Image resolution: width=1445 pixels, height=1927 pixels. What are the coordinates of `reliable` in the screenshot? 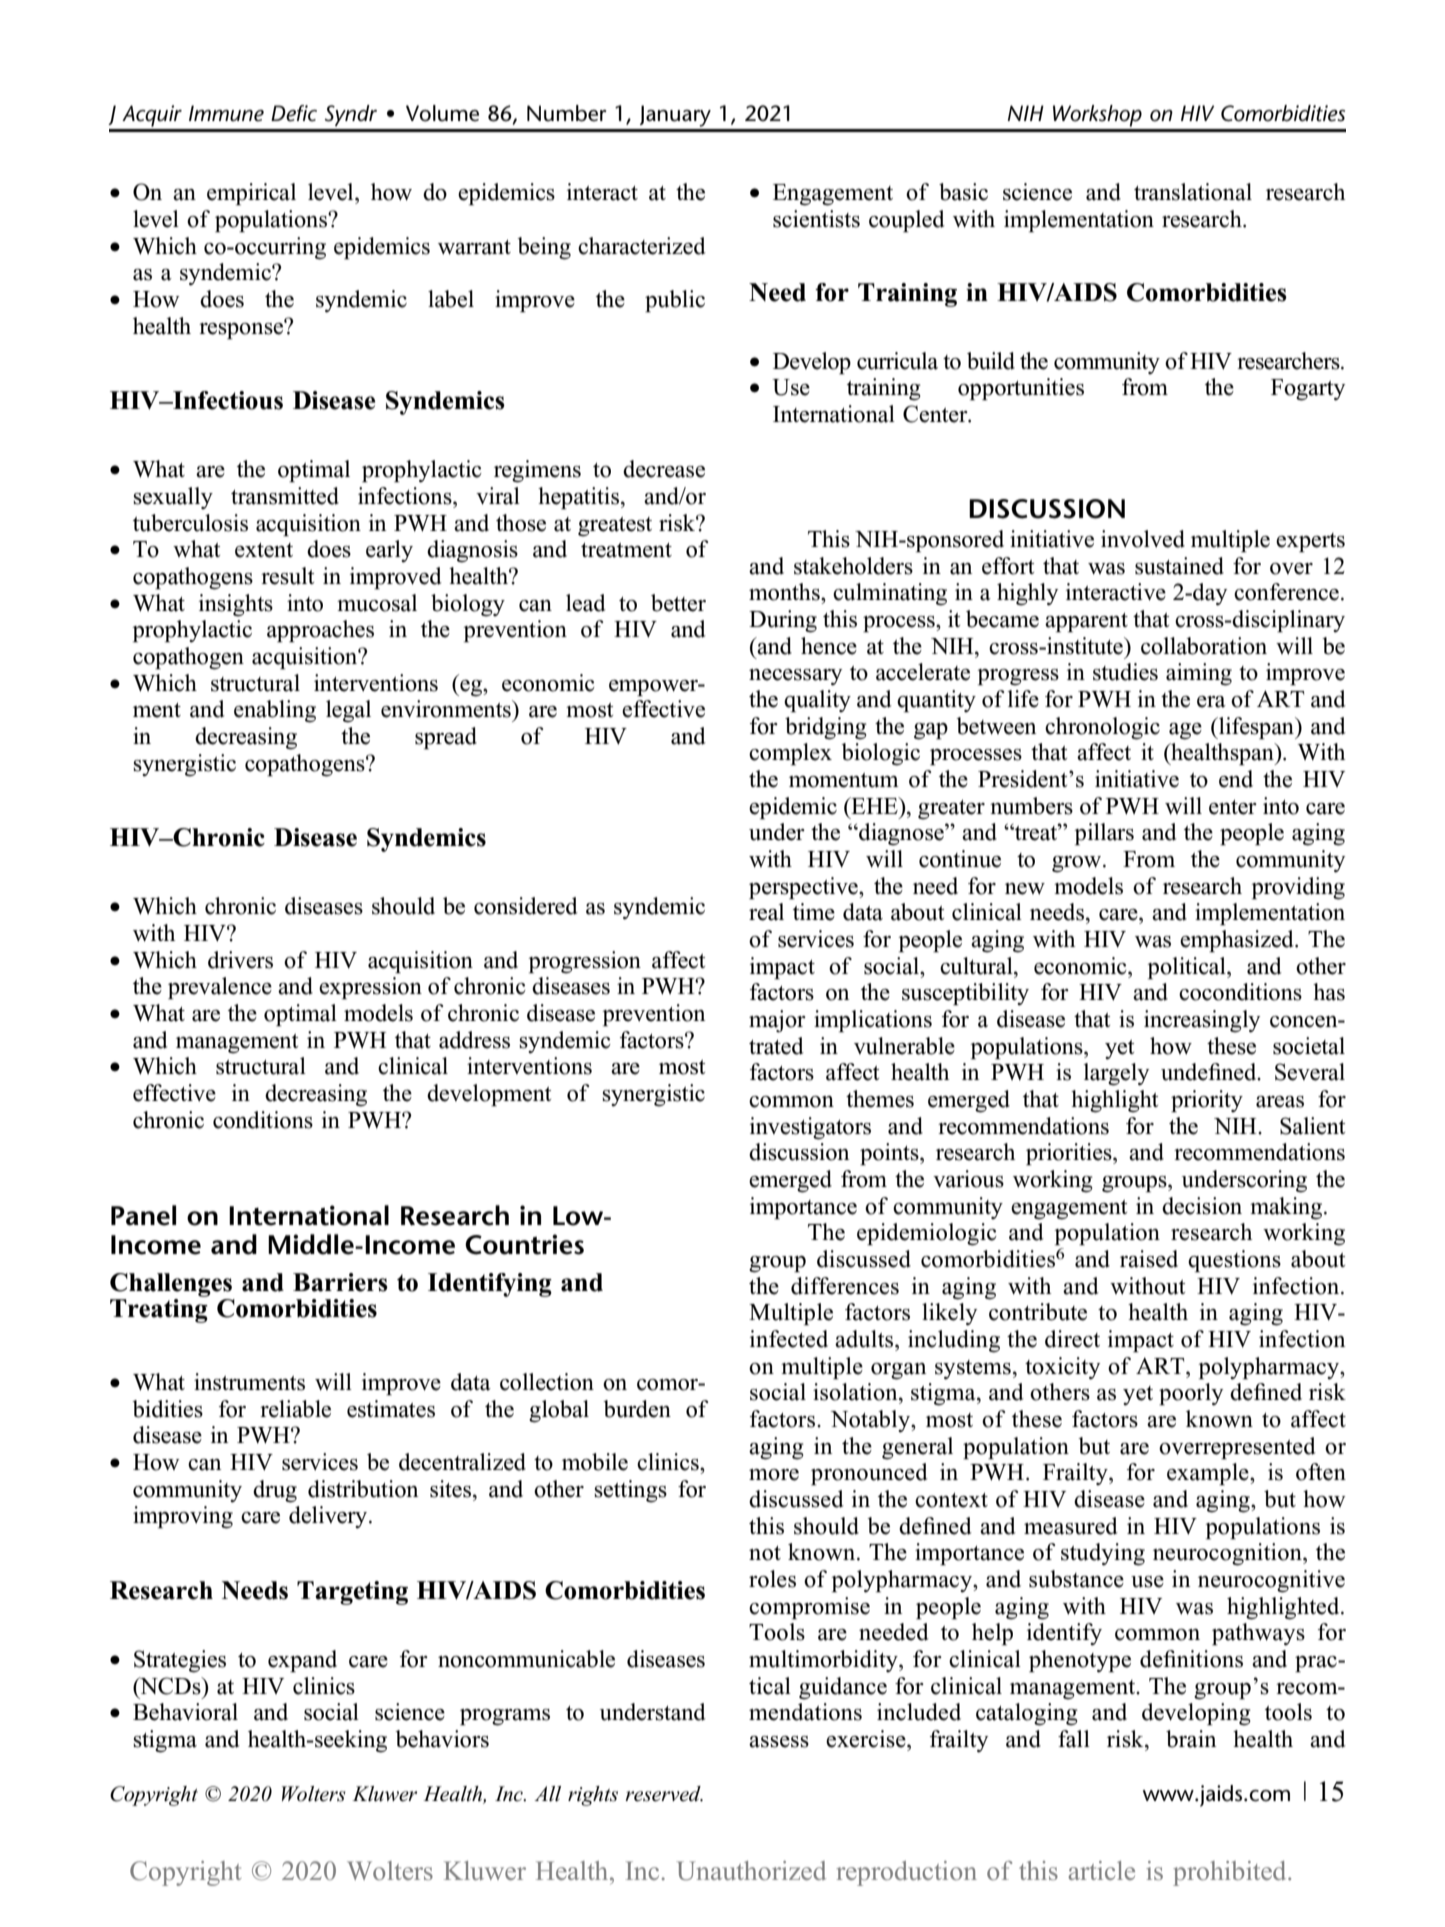 It's located at (295, 1409).
